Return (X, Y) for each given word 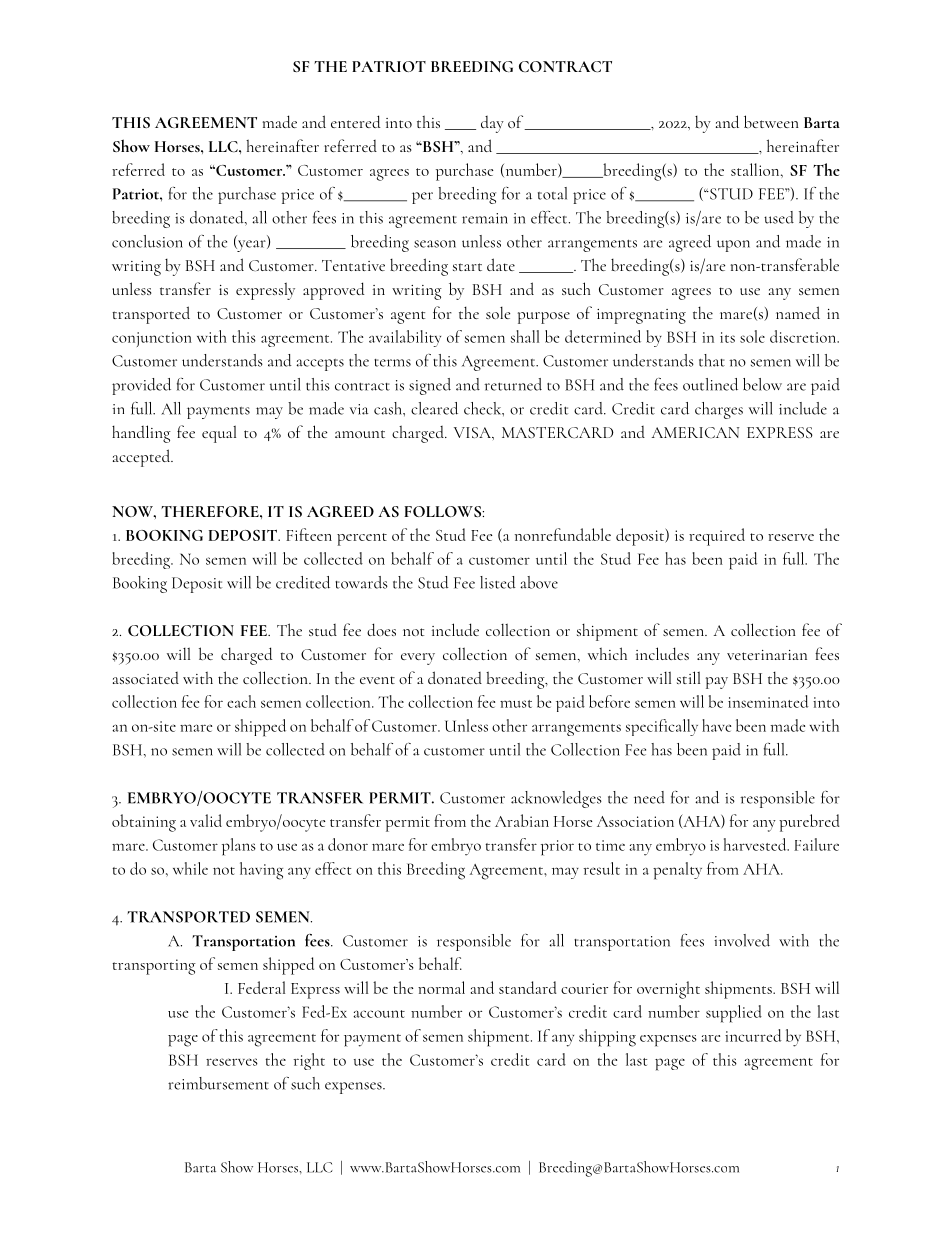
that (712, 360)
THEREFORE (211, 511)
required (717, 537)
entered (356, 121)
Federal (261, 987)
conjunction (152, 339)
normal (441, 987)
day (492, 124)
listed (498, 582)
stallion (756, 169)
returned (513, 384)
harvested (756, 844)
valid (206, 820)
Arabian (522, 820)
